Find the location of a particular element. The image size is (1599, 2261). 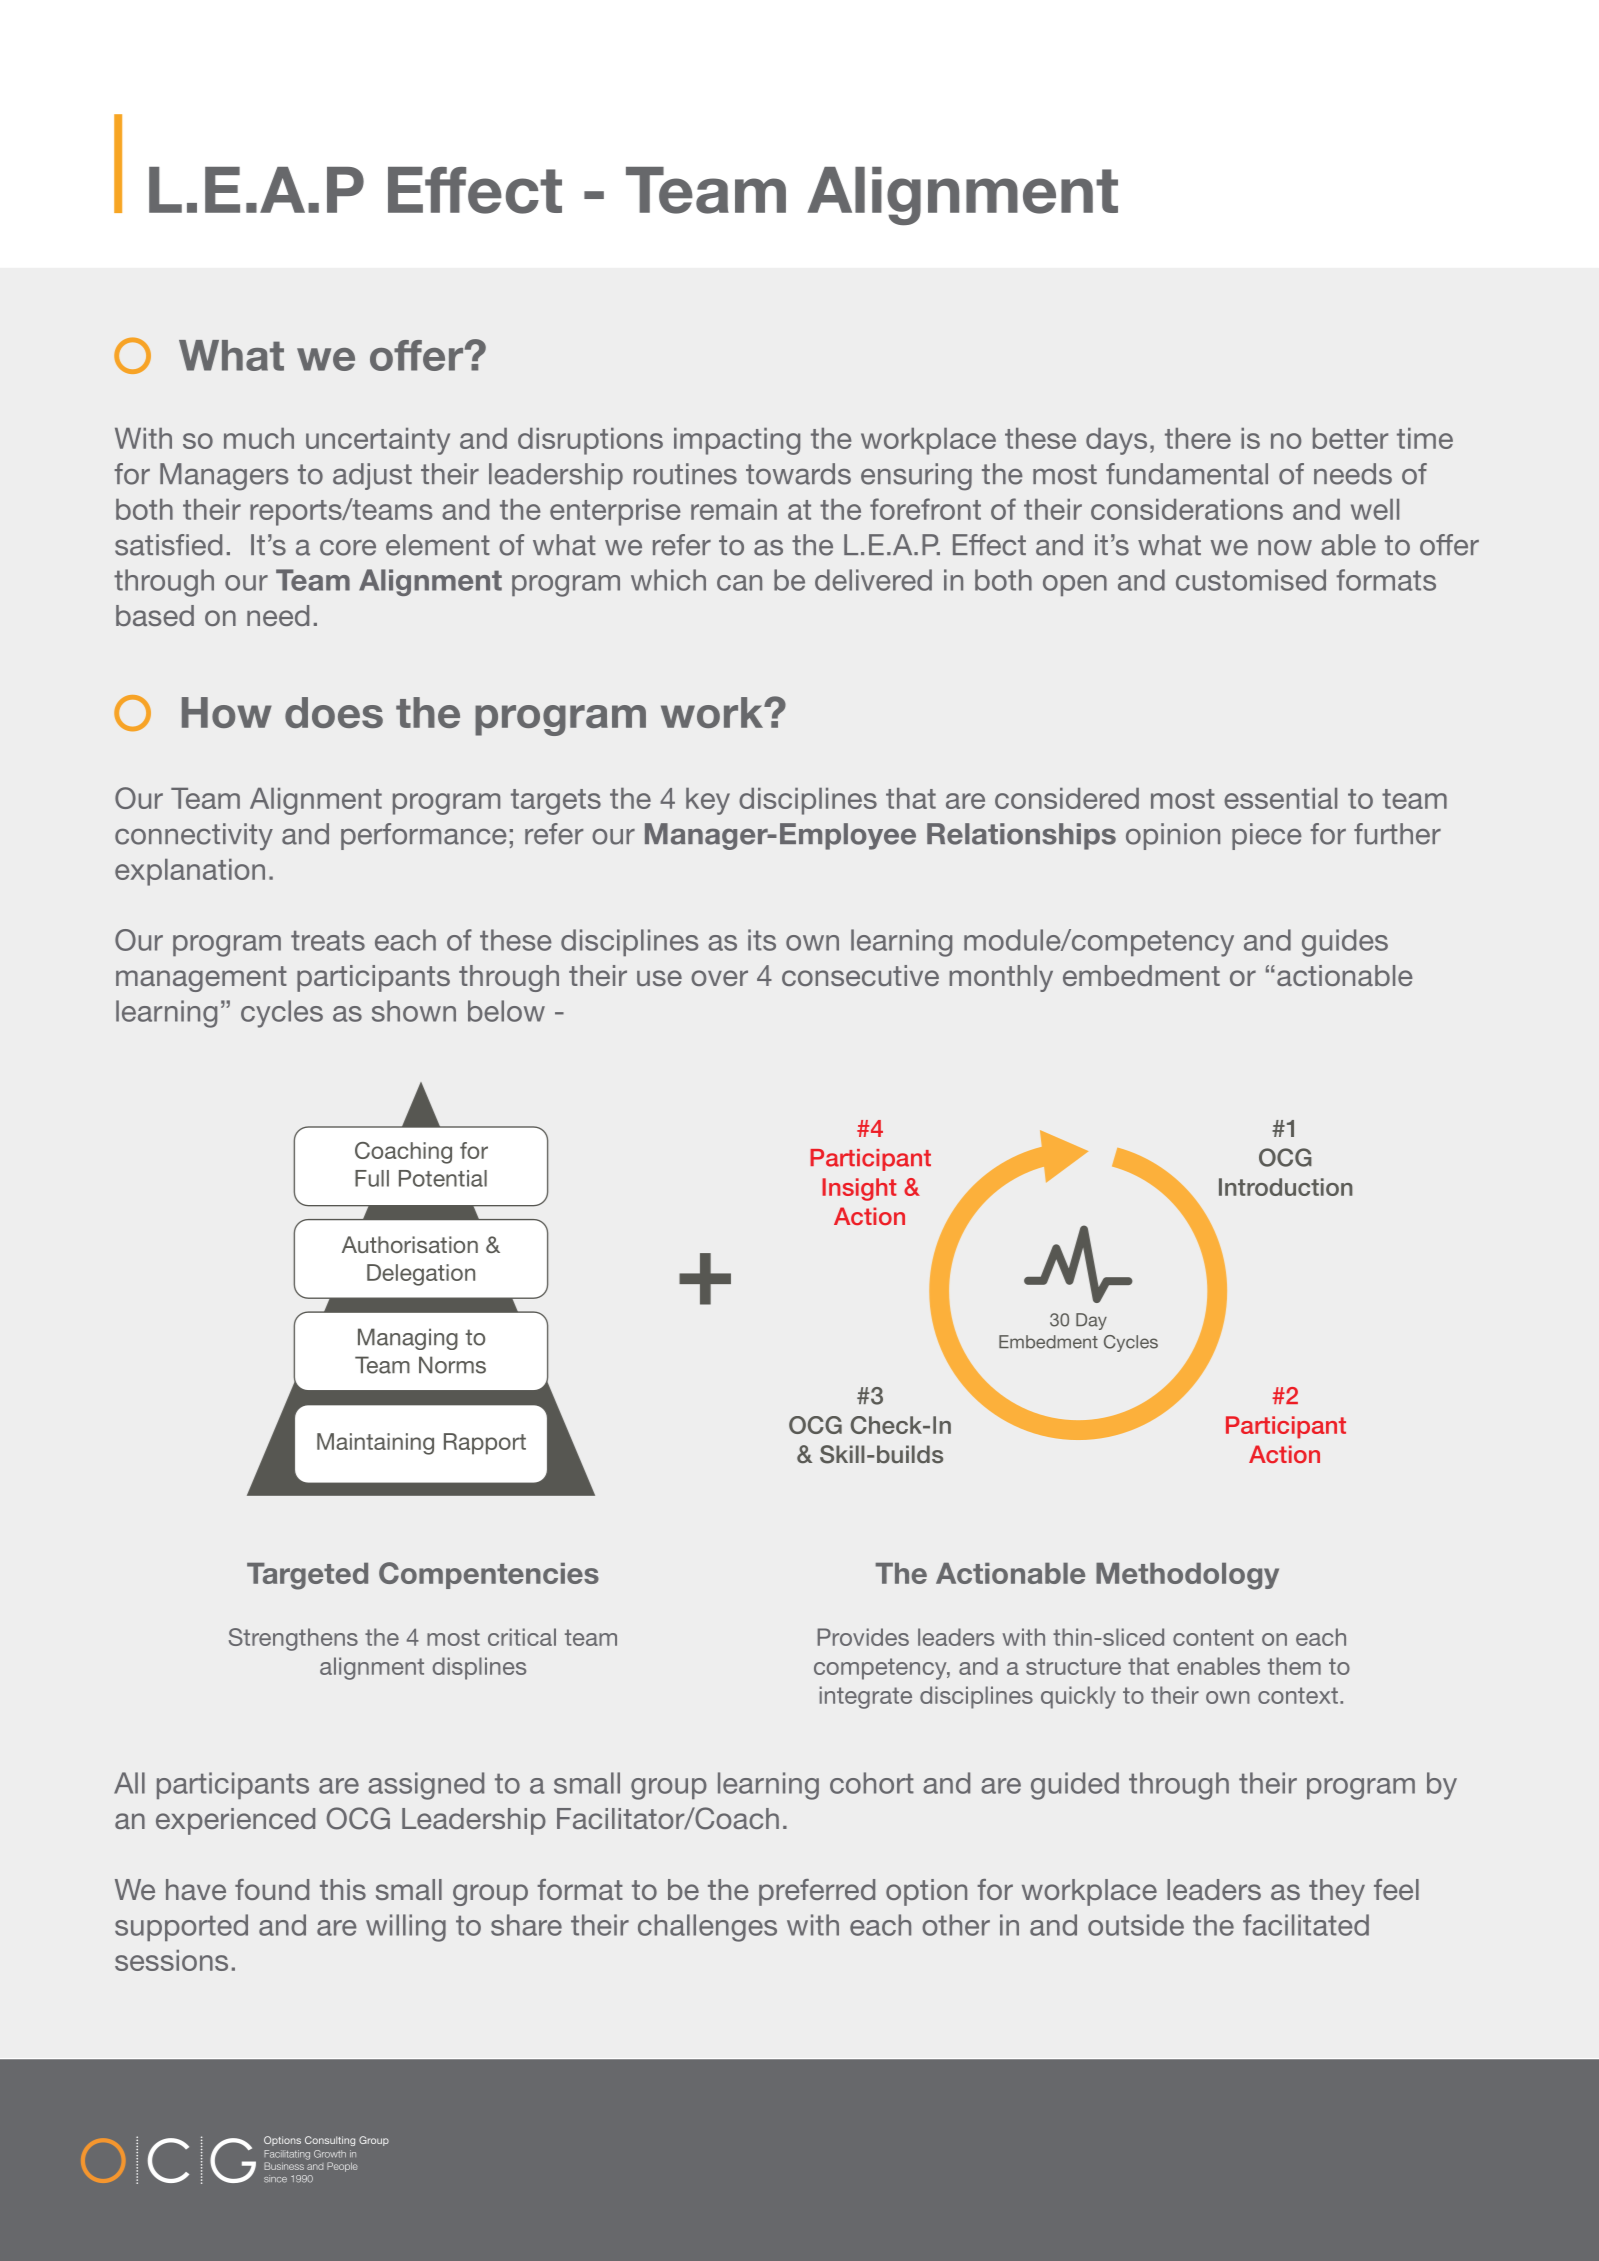

towards is located at coordinates (798, 474).
